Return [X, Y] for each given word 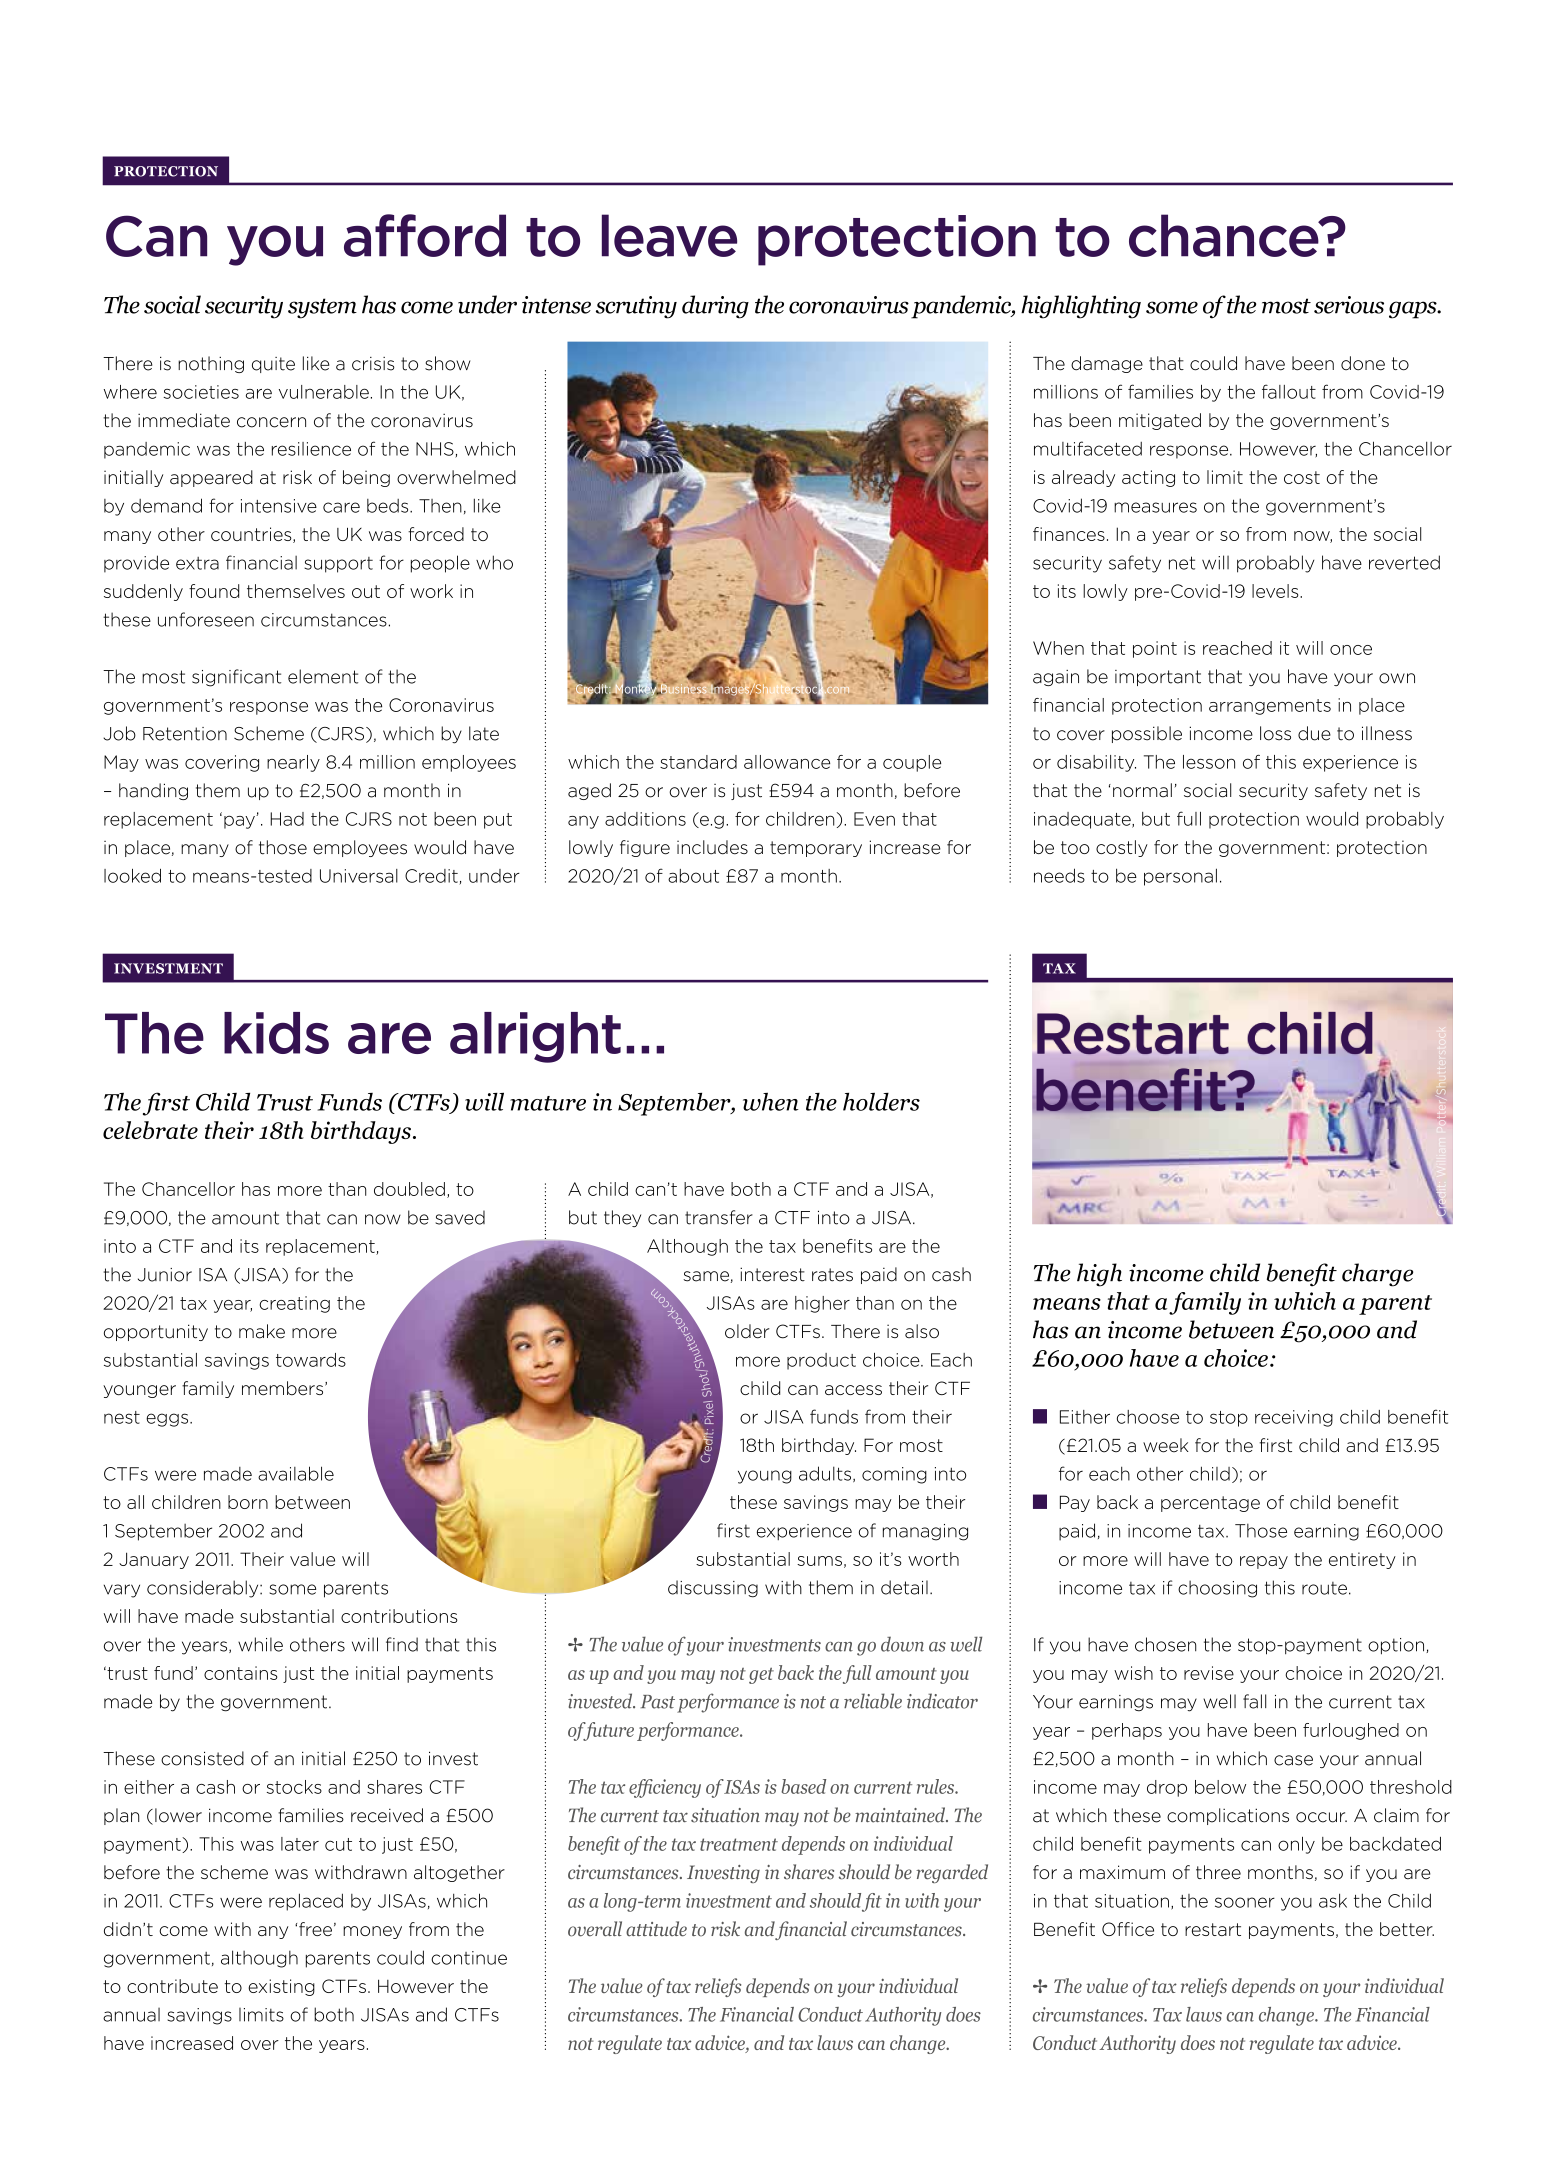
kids [276, 1033]
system [322, 308]
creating [294, 1304]
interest [772, 1274]
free [315, 1929]
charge [1377, 1275]
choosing [1217, 1589]
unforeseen [206, 619]
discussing [713, 1589]
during [715, 307]
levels [1276, 591]
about [693, 876]
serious [1349, 305]
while [260, 1644]
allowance [787, 762]
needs [1059, 875]
